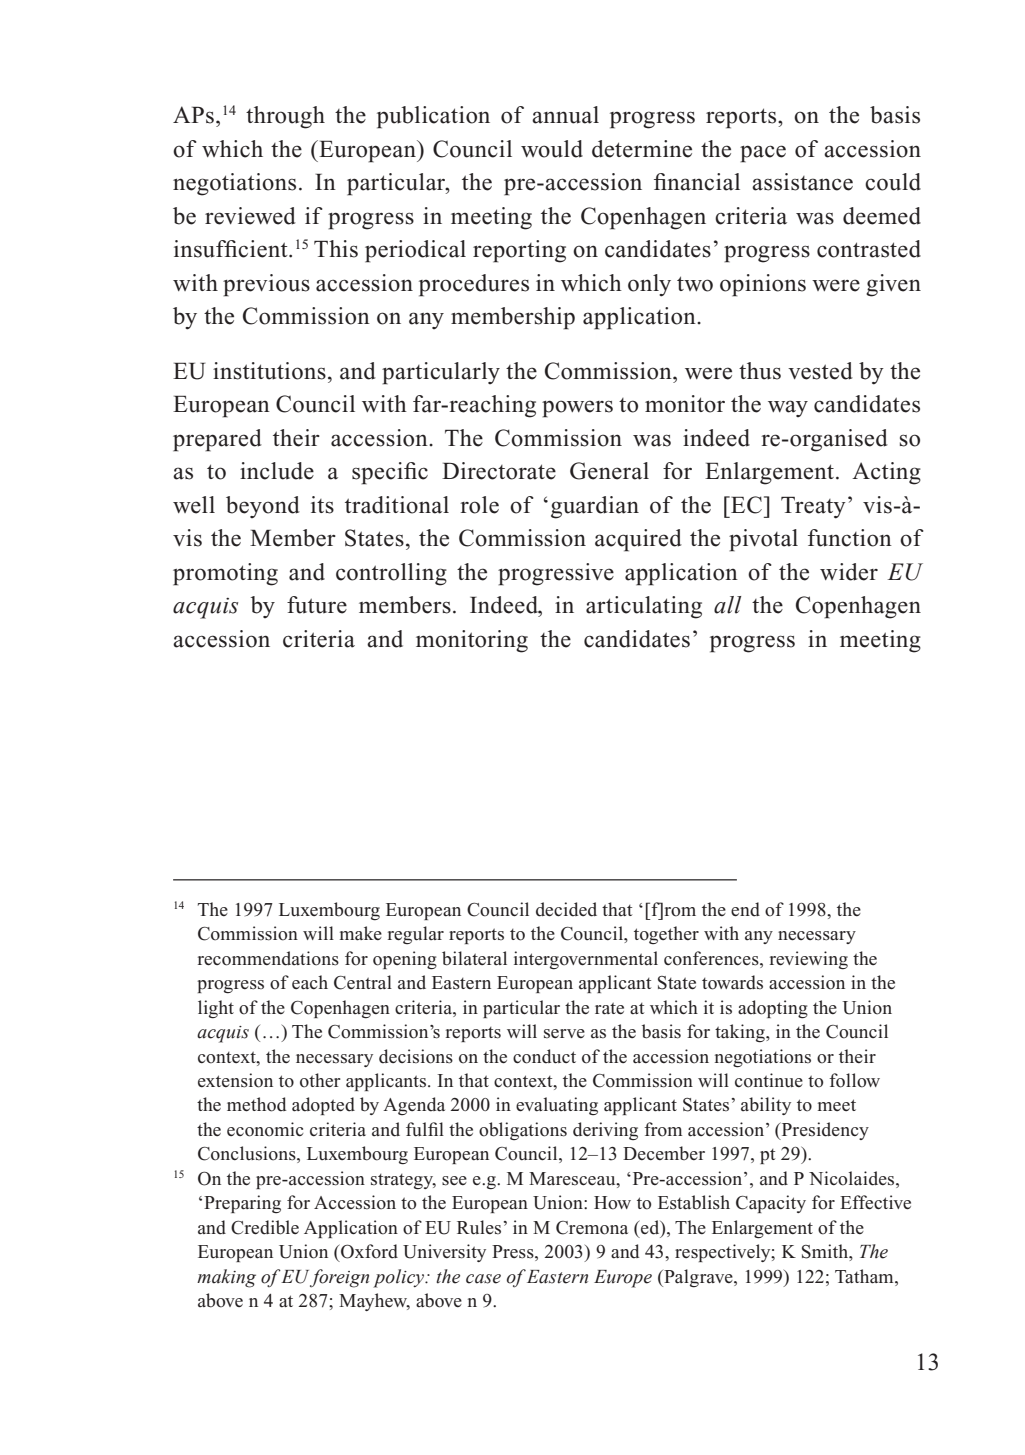 This image has height=1455, width=1025. I want to click on articulating, so click(644, 607).
